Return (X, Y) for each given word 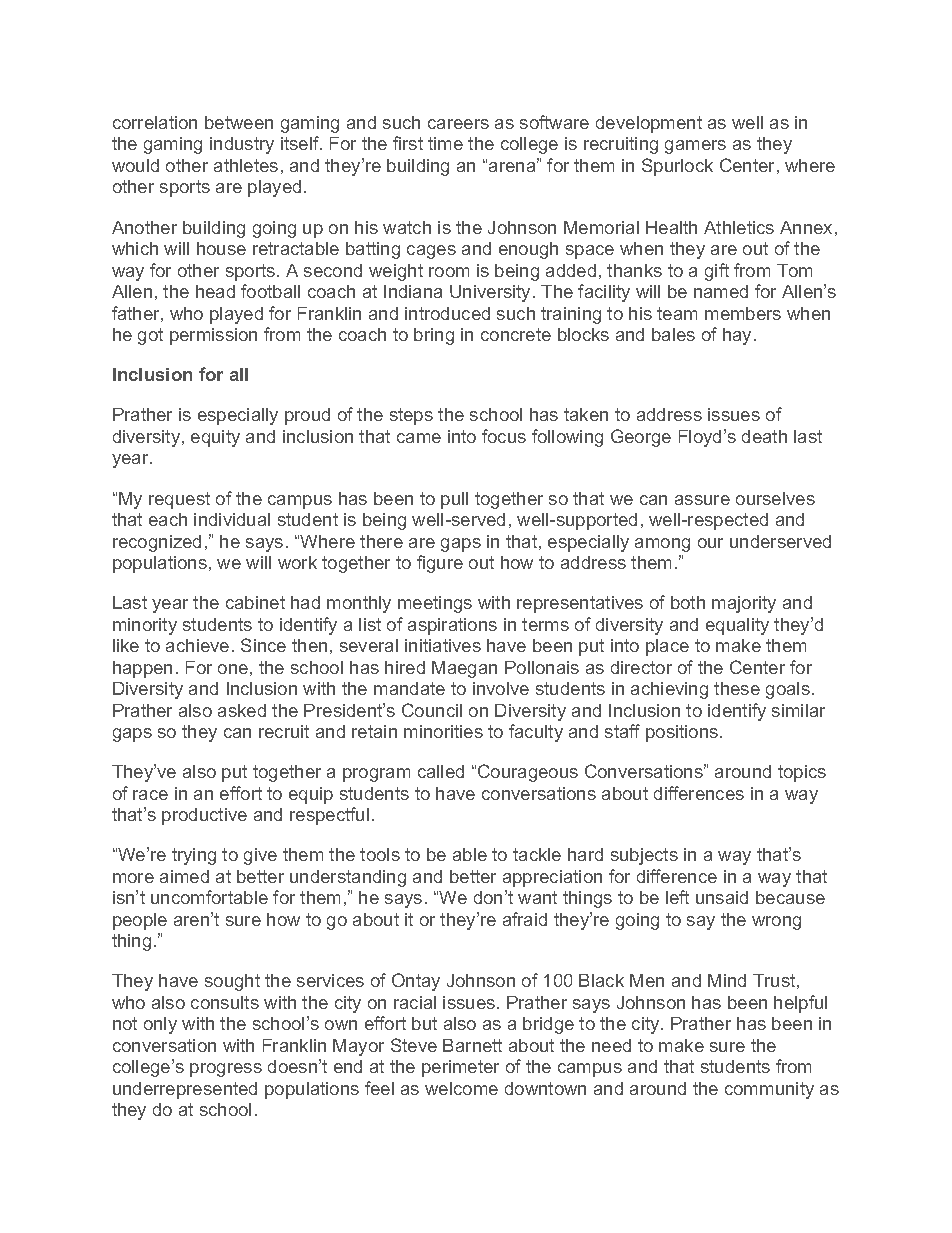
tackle (537, 854)
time (445, 143)
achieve (197, 645)
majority (744, 604)
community (769, 1090)
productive (204, 816)
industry (242, 145)
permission (213, 336)
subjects (644, 856)
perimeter (460, 1068)
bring (434, 336)
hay (739, 336)
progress (226, 1070)
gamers (695, 147)
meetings (435, 604)
